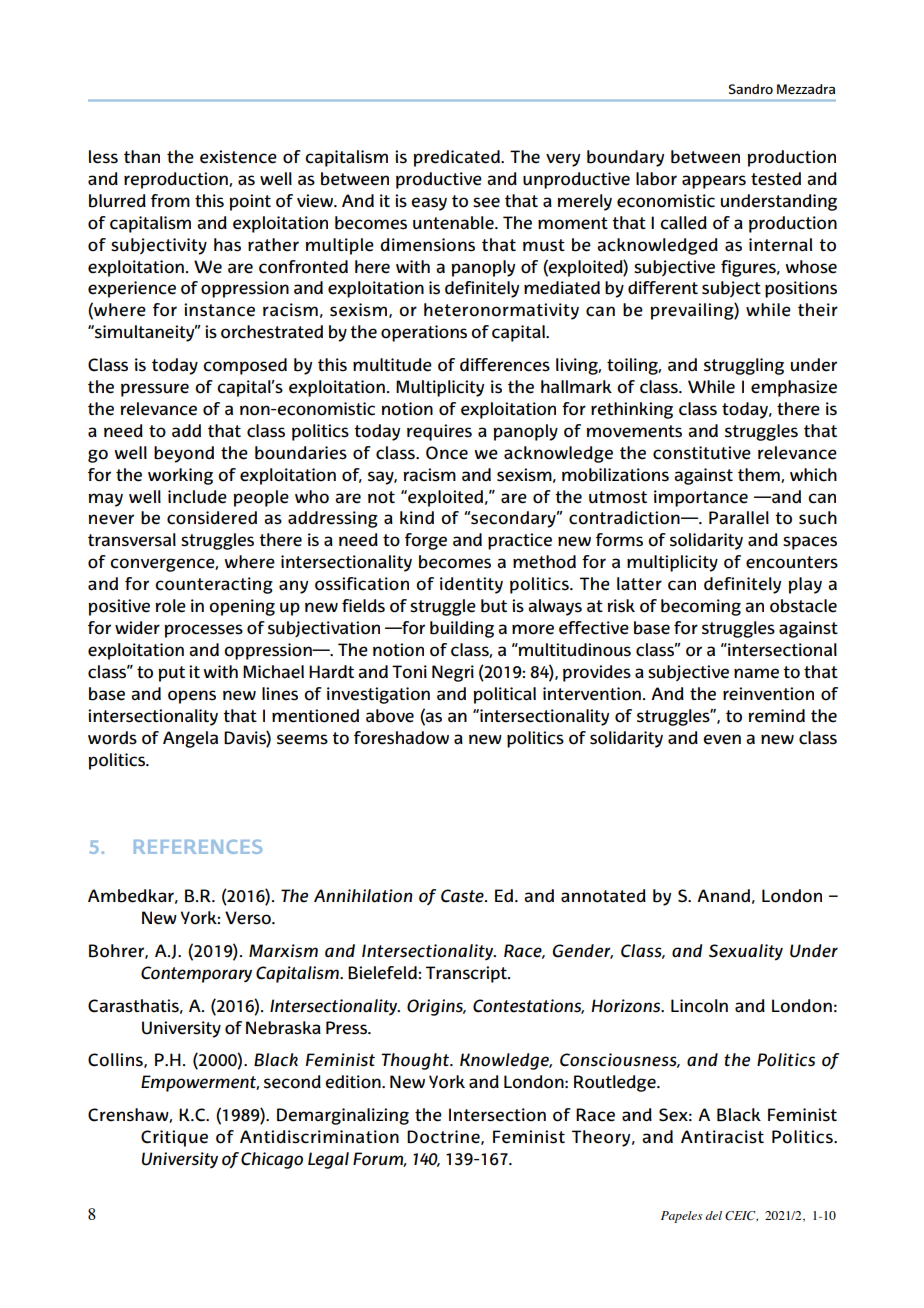 This page has width=924, height=1308. What do you see at coordinates (746, 952) in the page?
I see `Sexuality` at bounding box center [746, 952].
